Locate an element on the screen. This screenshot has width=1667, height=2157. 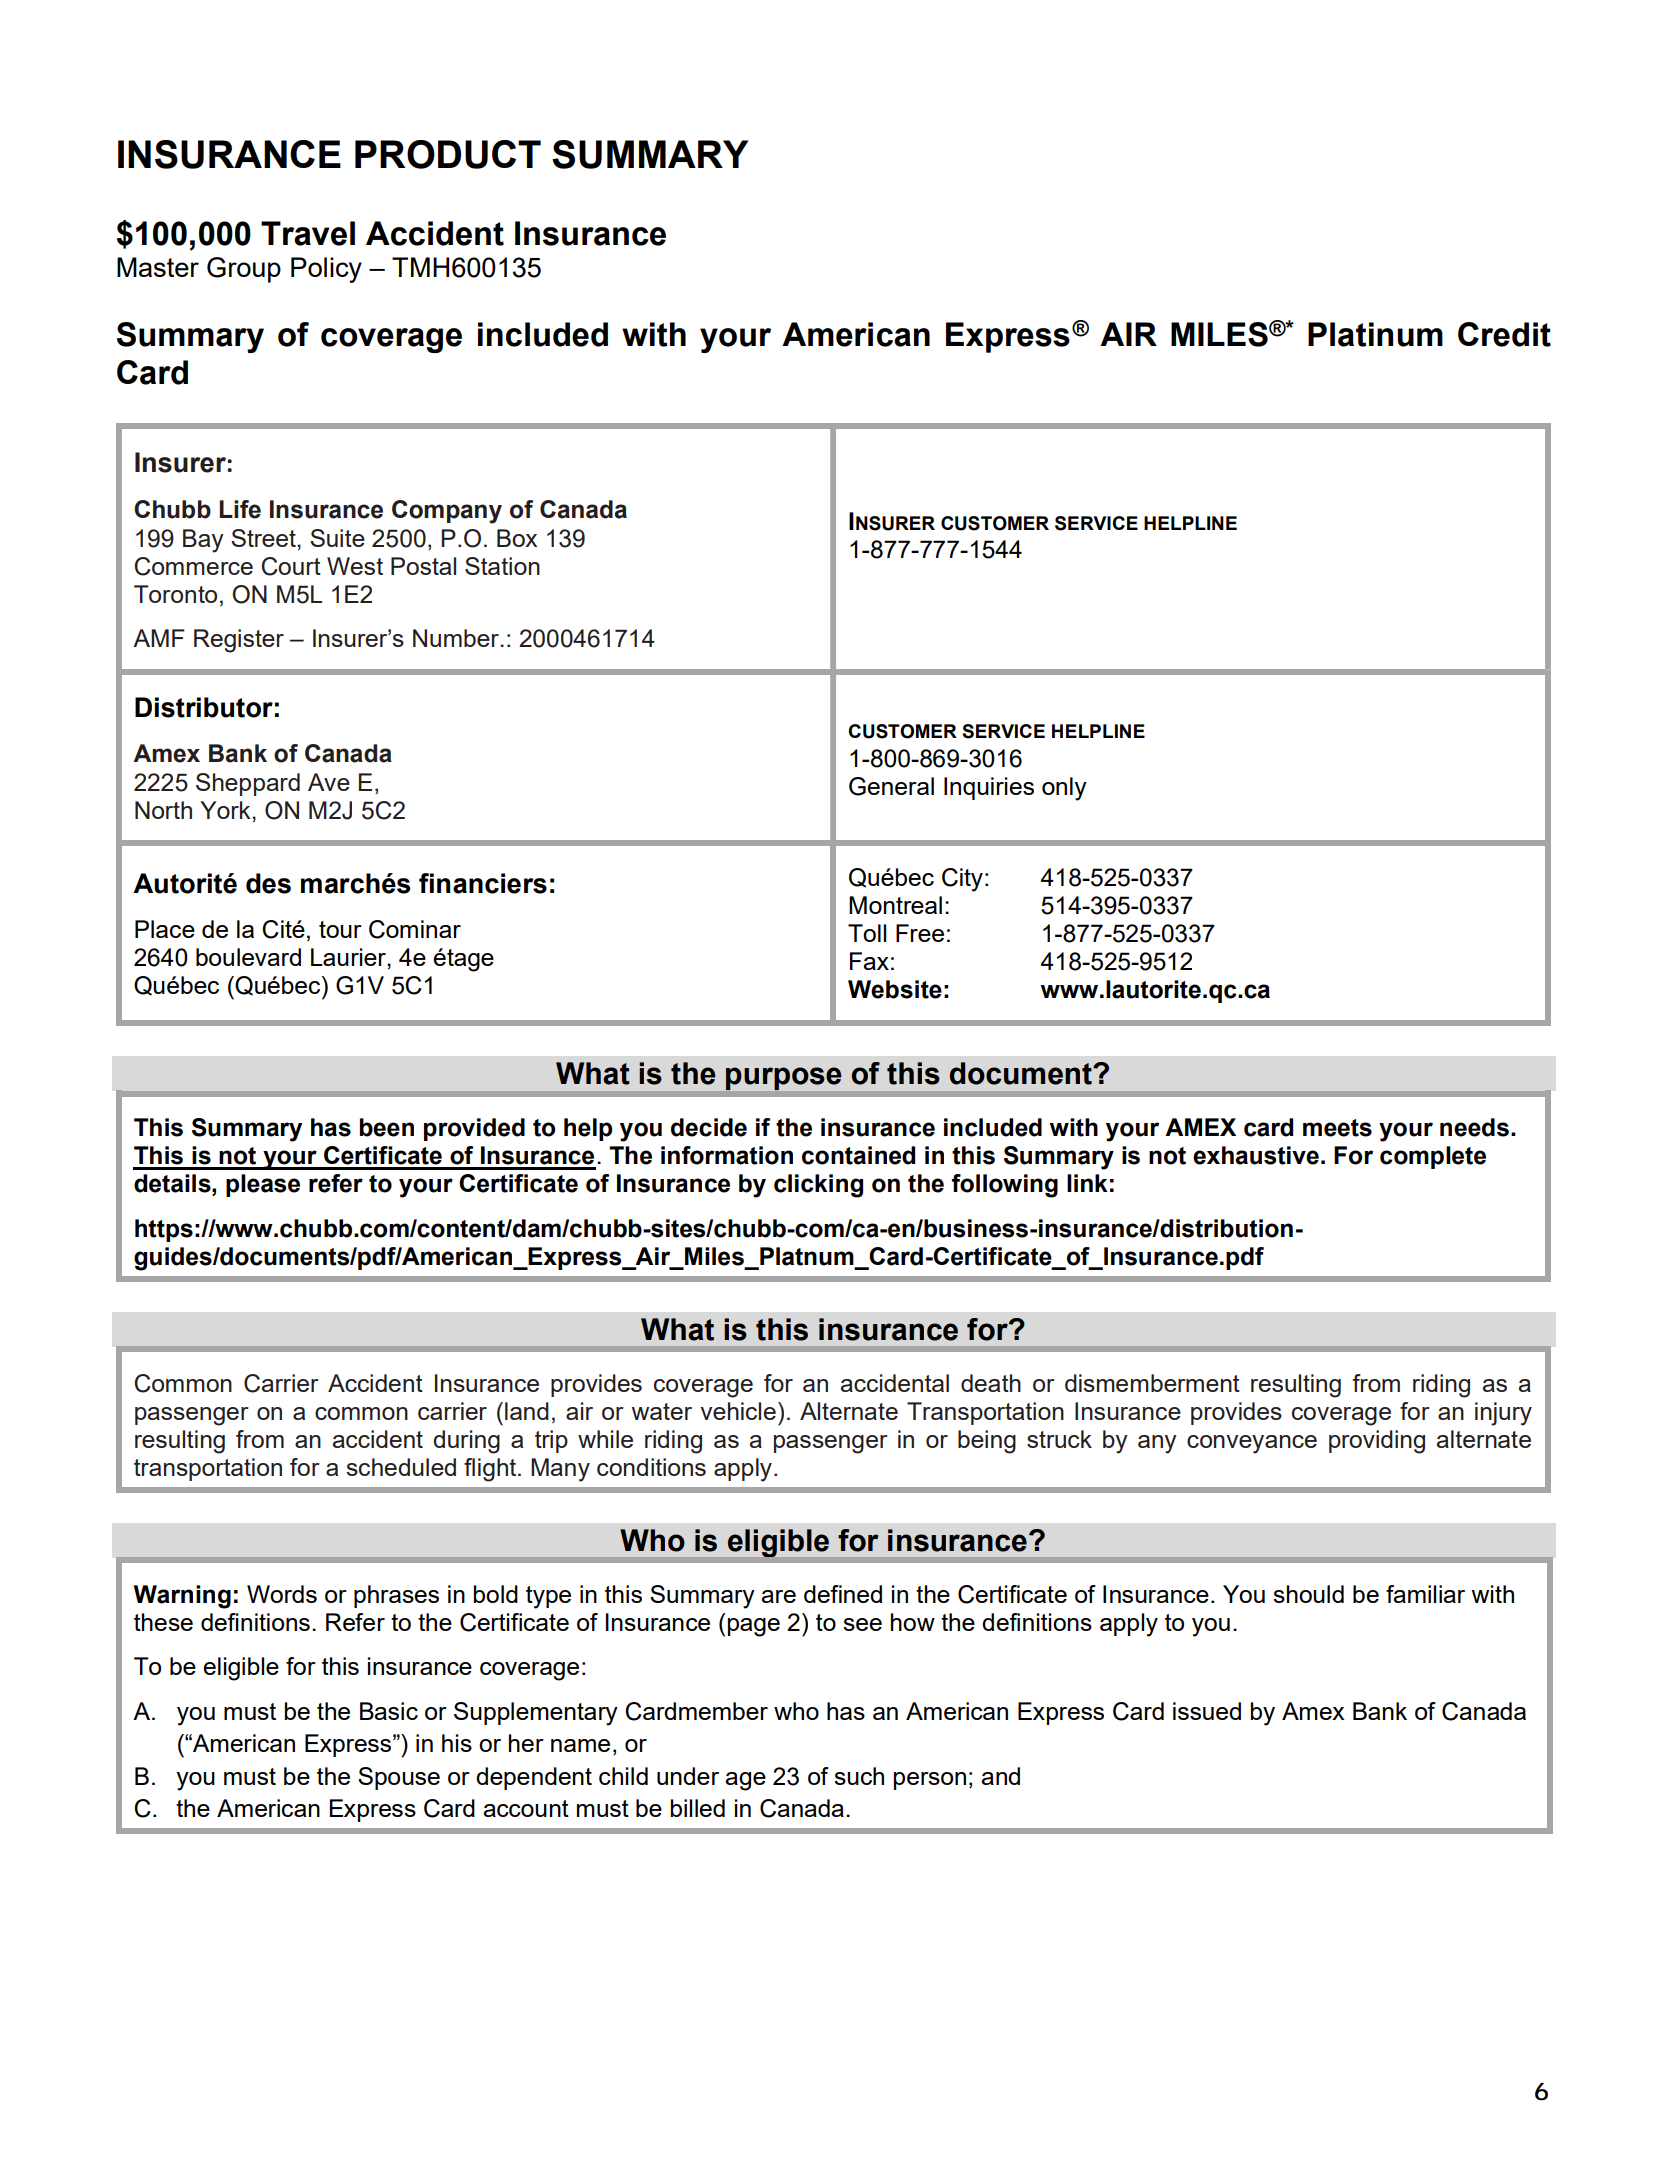
Spouse is located at coordinates (399, 1778).
